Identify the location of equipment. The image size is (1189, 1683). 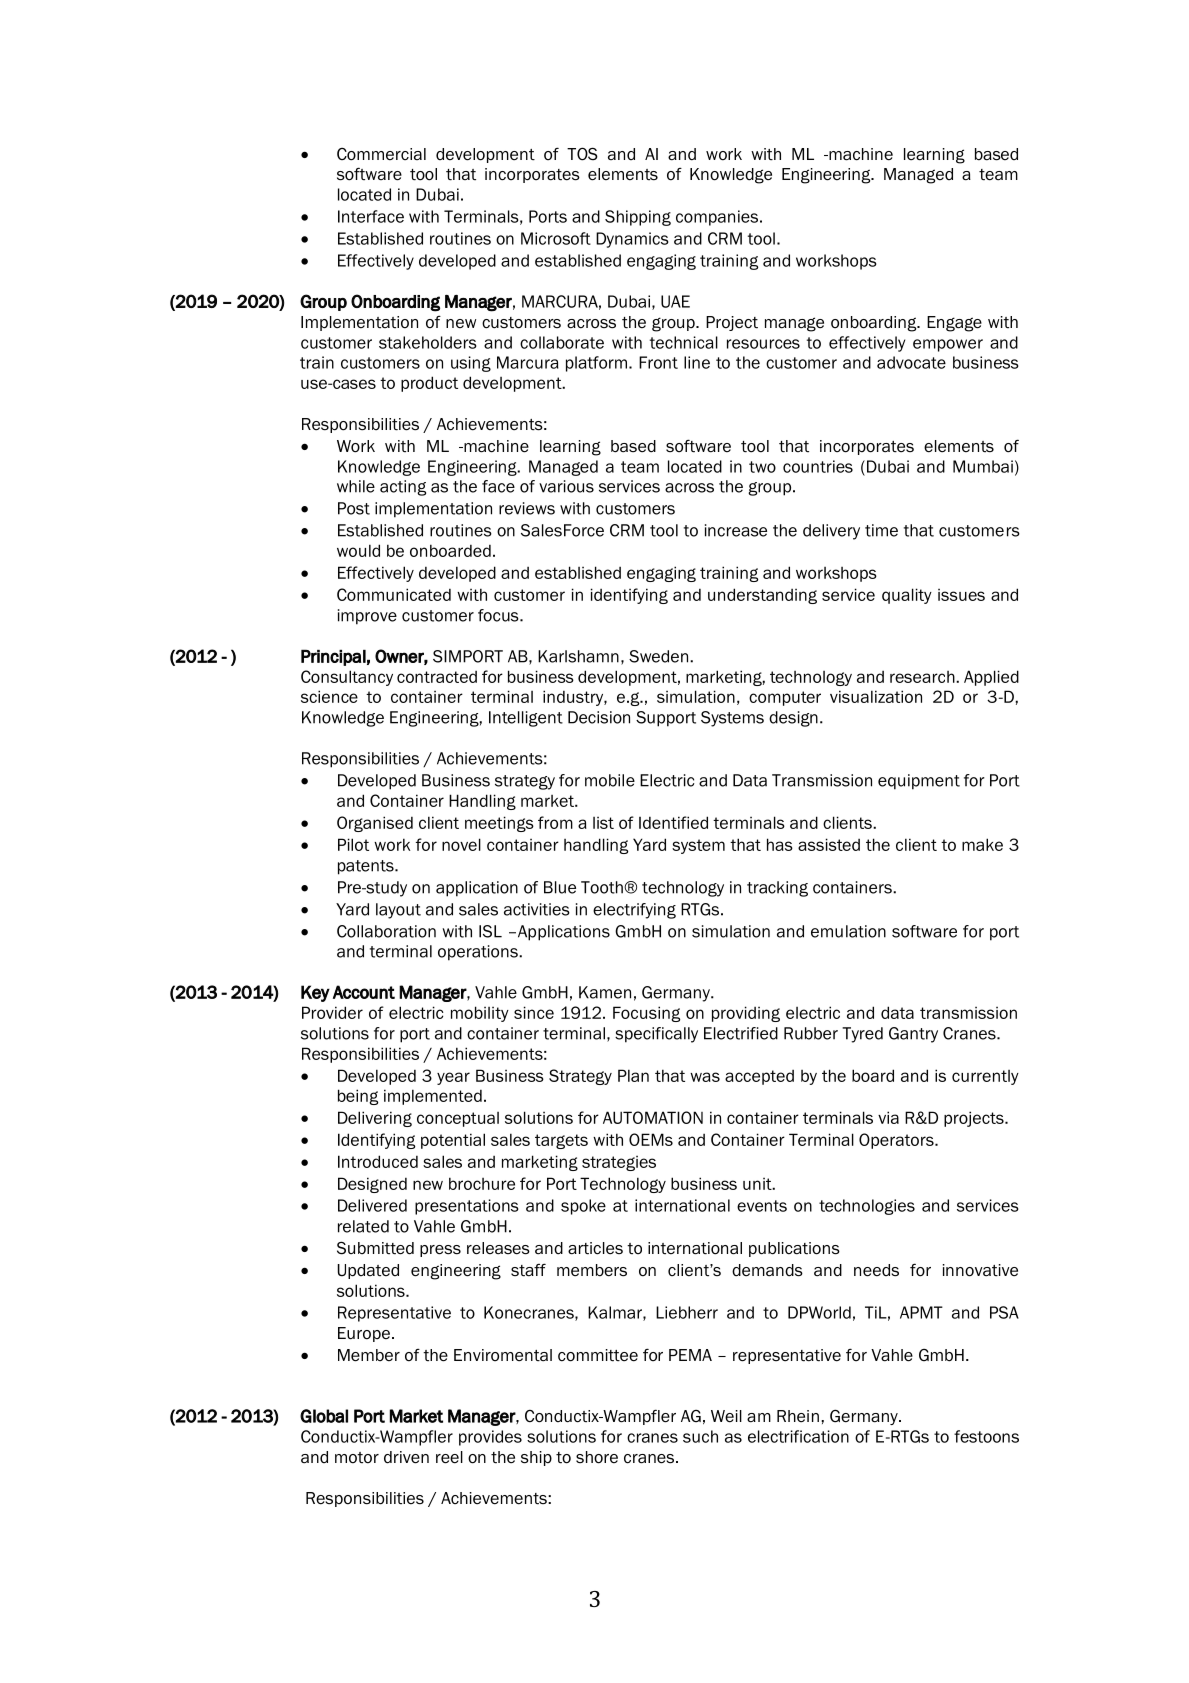
(919, 782).
